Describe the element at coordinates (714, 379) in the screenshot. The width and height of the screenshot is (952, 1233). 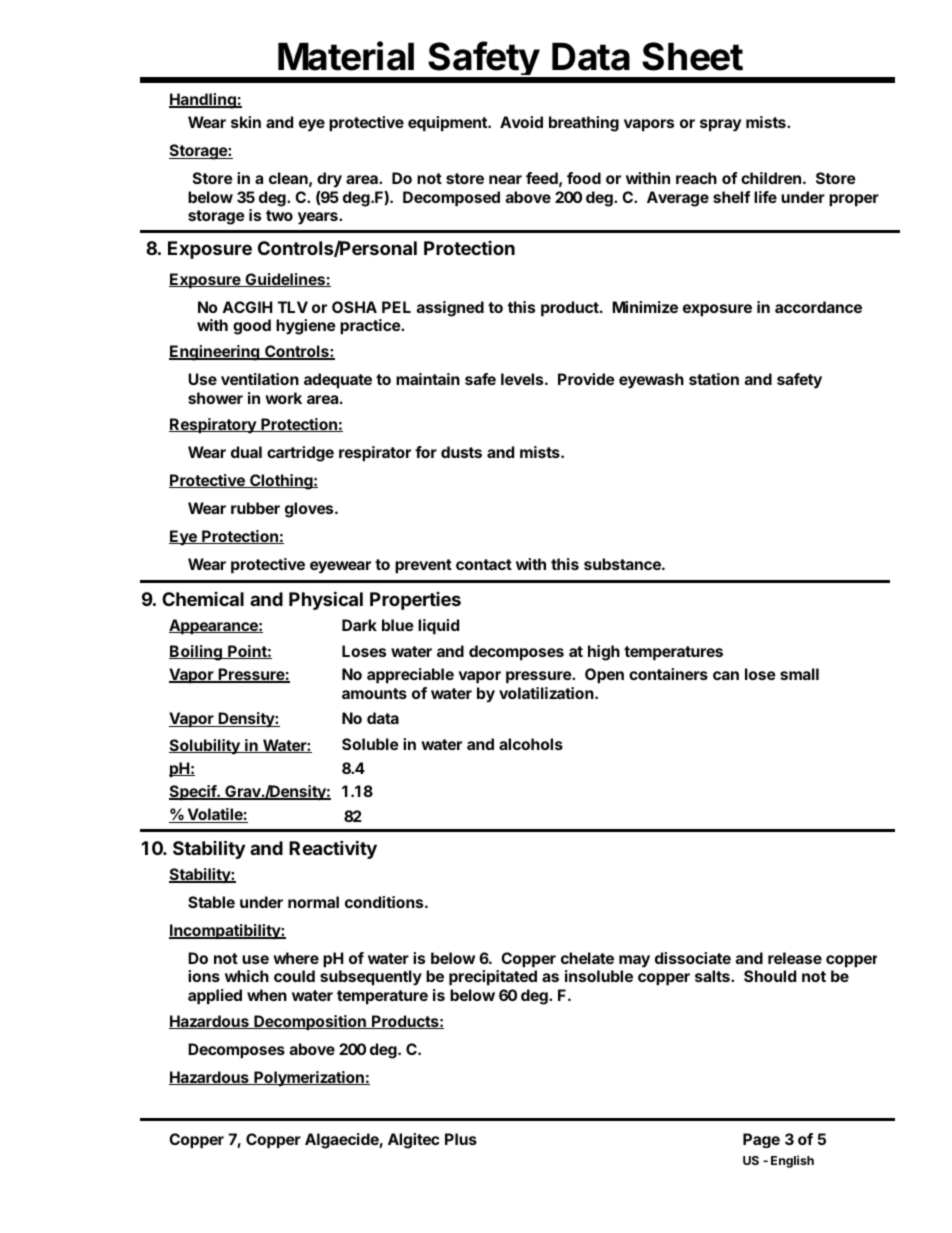
I see `station` at that location.
